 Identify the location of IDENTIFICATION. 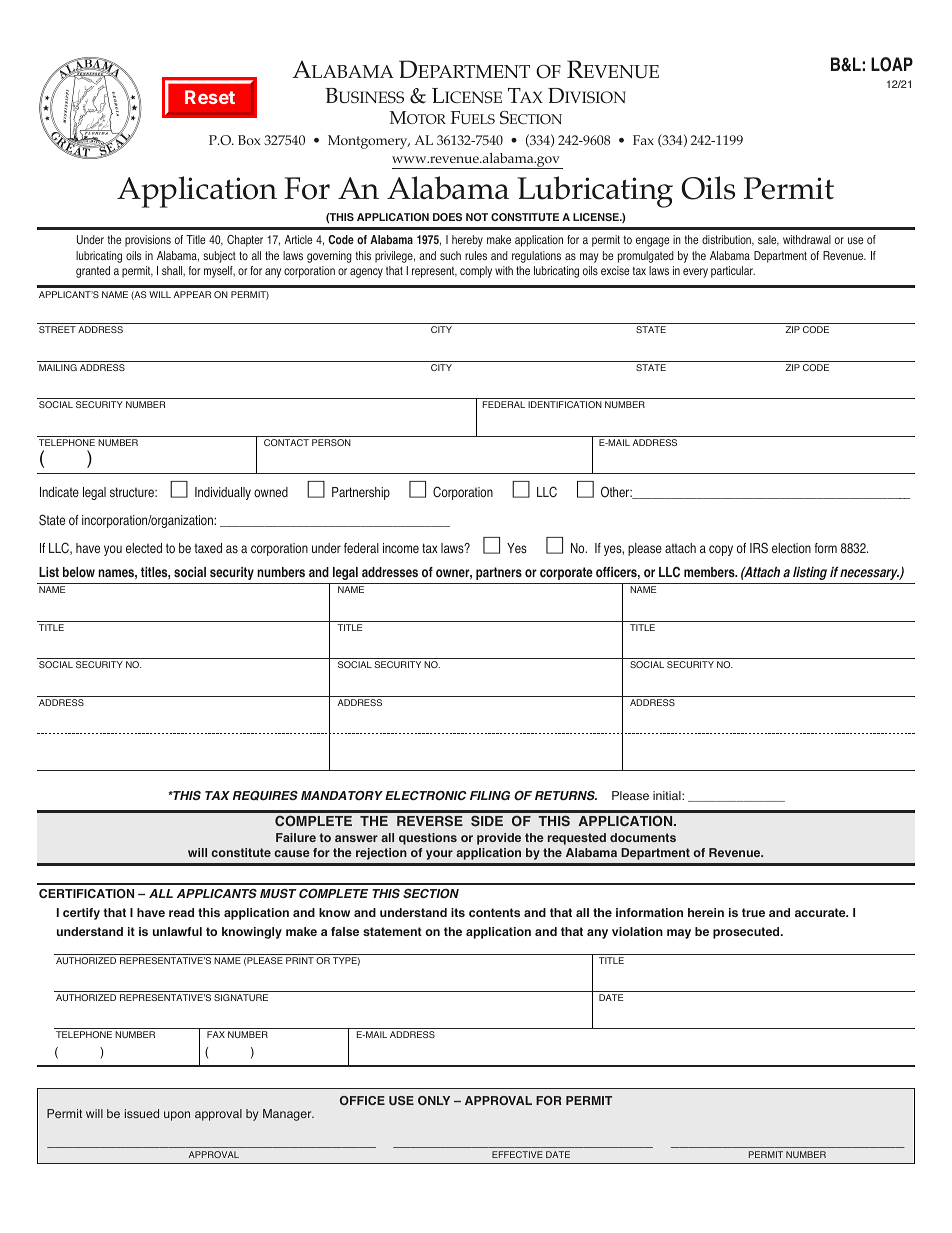
(565, 404).
